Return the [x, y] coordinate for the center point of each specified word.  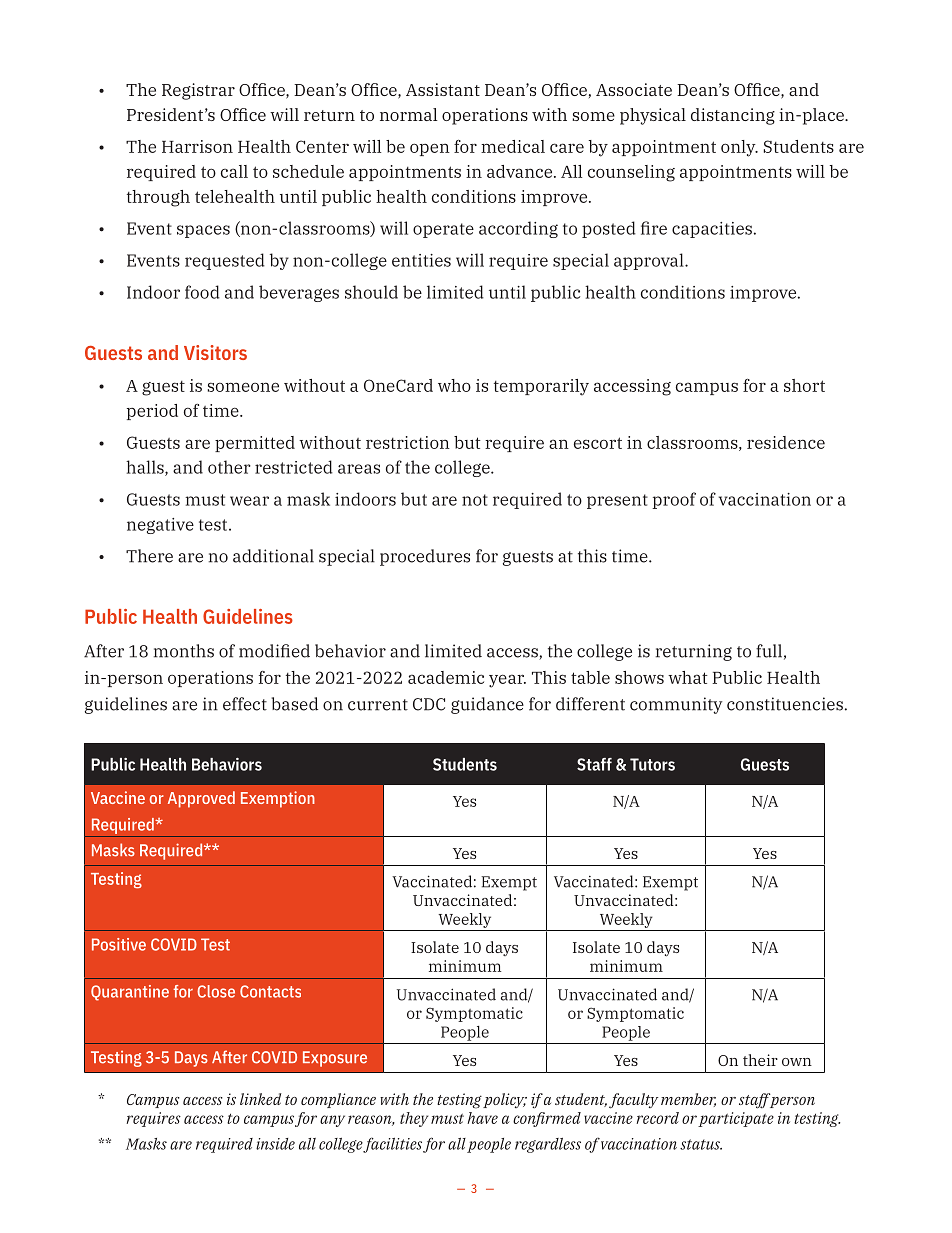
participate [736, 1119]
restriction [408, 442]
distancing [733, 116]
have [482, 1118]
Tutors [652, 764]
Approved [201, 799]
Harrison [197, 146]
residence [786, 442]
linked [261, 1099]
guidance [487, 705]
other [229, 467]
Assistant [443, 89]
